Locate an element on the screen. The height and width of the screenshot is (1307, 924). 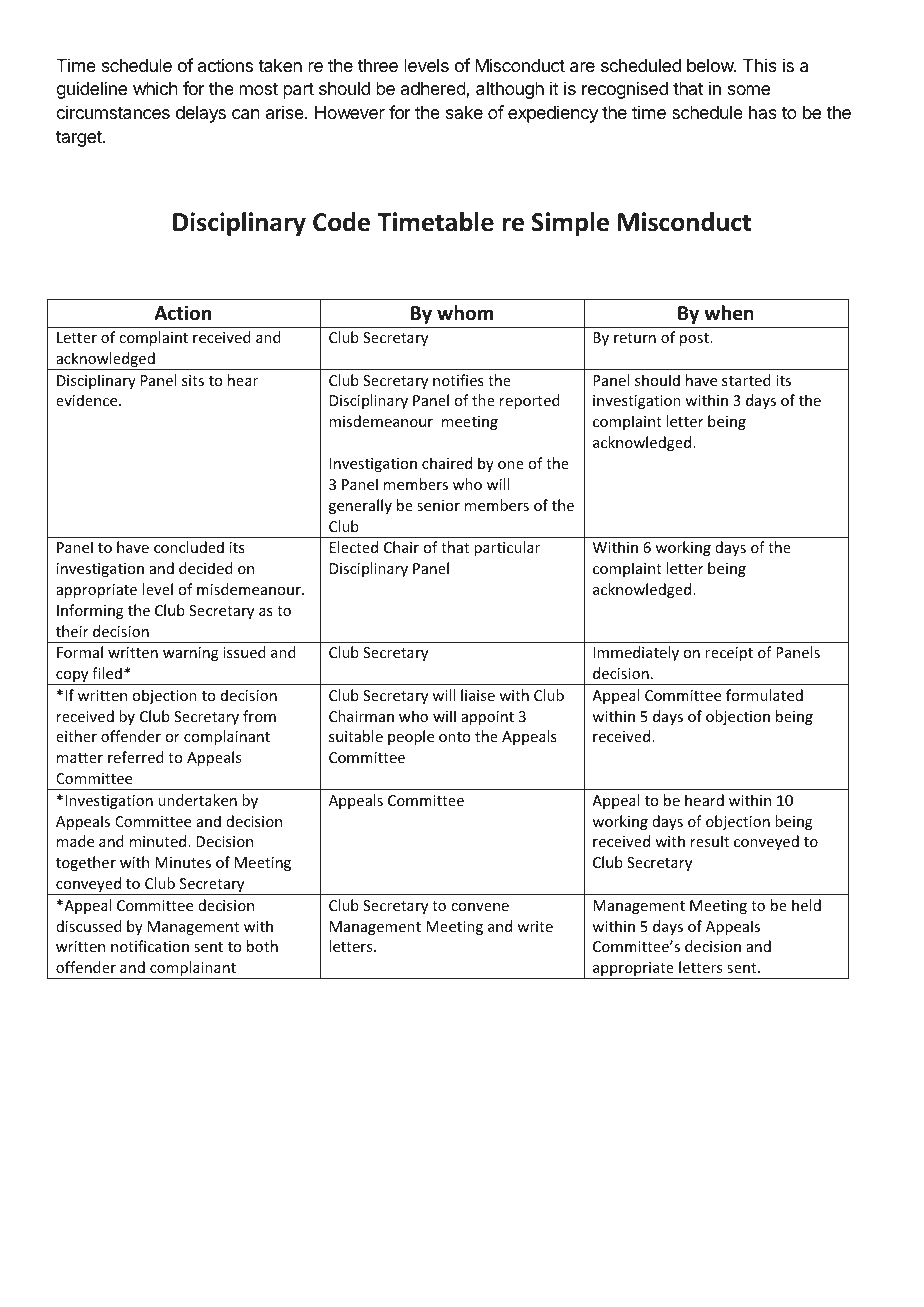
liaise is located at coordinates (478, 695).
